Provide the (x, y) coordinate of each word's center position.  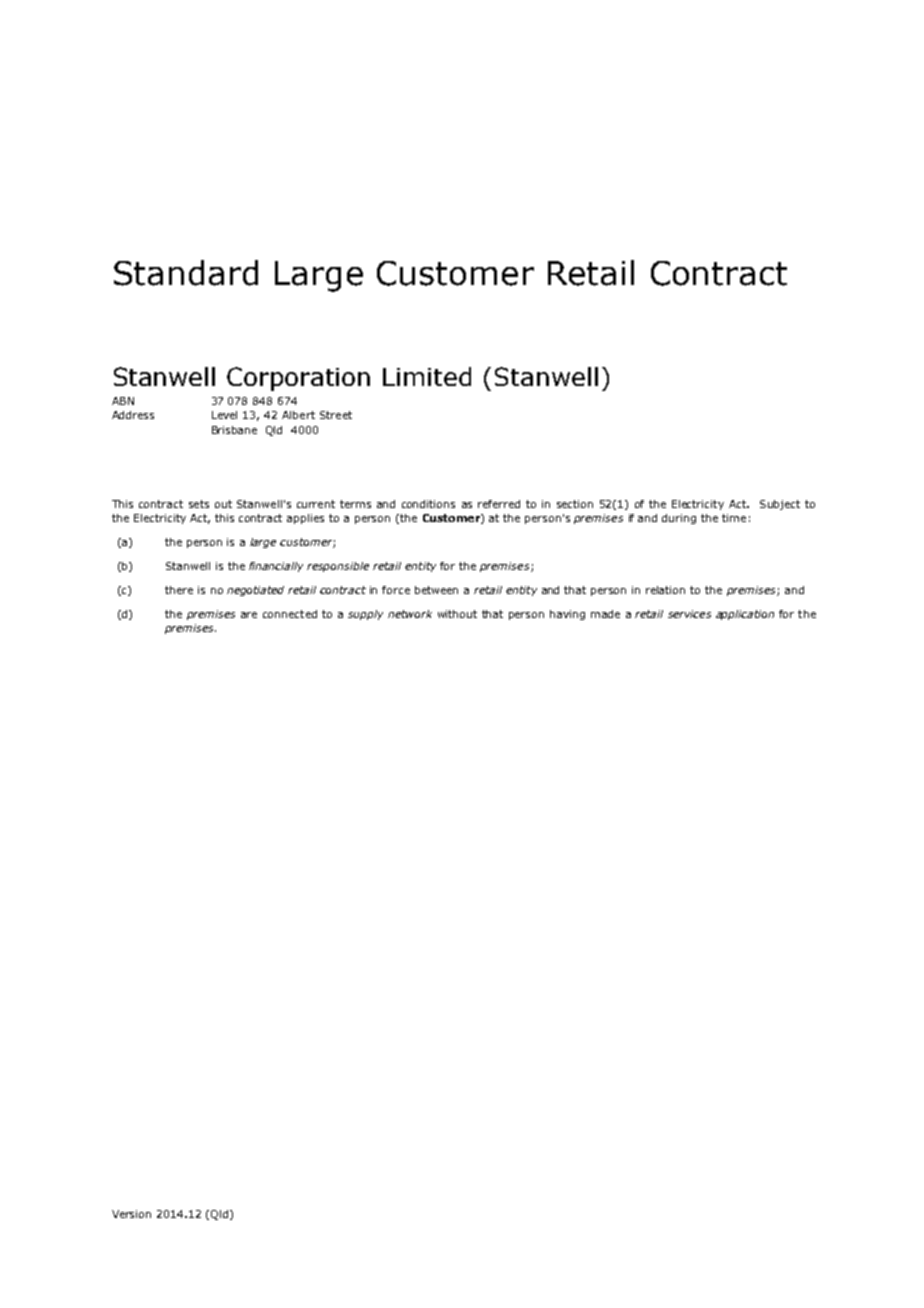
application (745, 615)
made (605, 614)
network (410, 614)
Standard (186, 273)
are (249, 615)
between (436, 590)
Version (131, 1214)
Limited (427, 376)
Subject (780, 505)
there (179, 590)
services (689, 614)
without (457, 614)
